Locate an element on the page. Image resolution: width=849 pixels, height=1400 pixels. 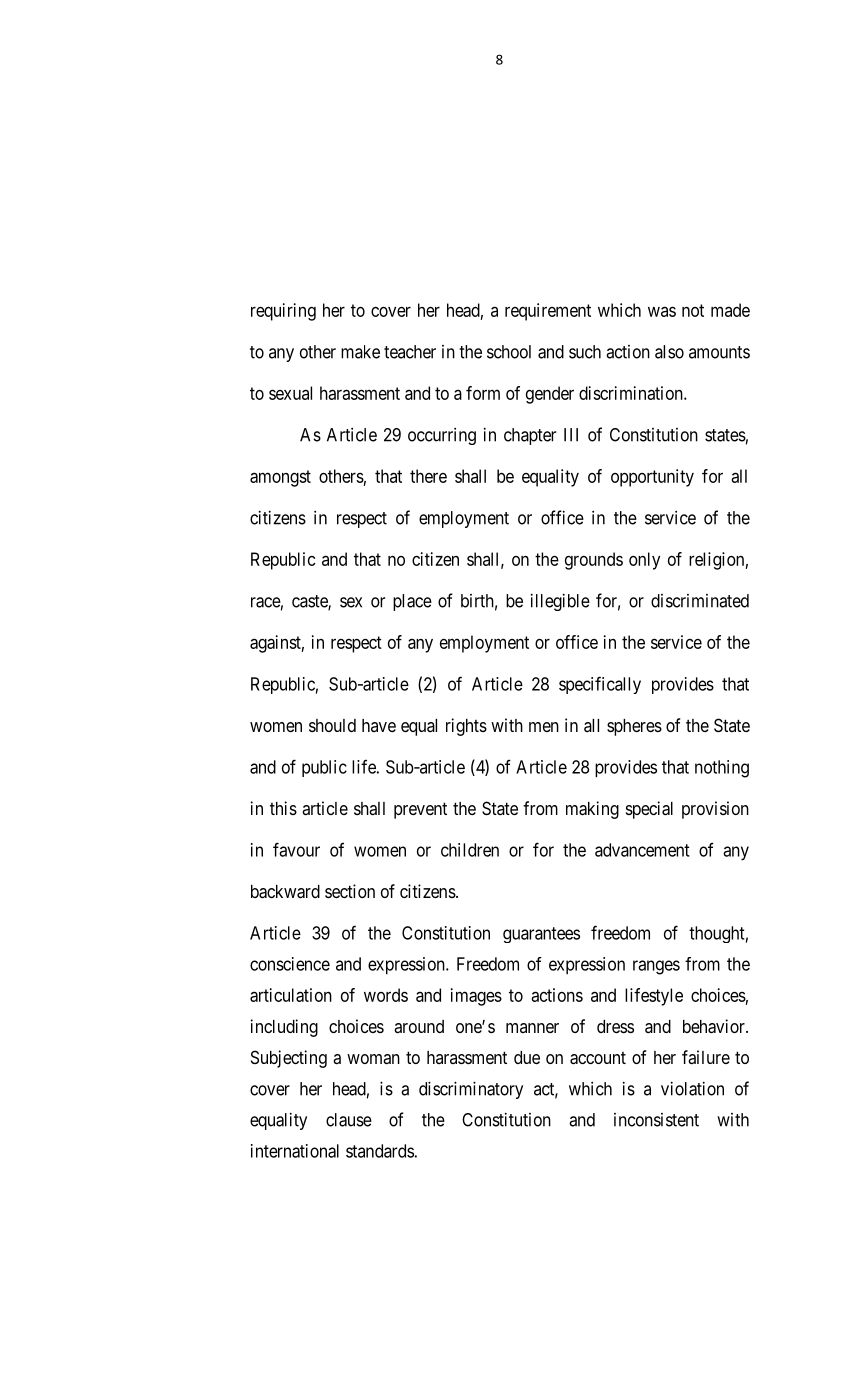
also is located at coordinates (669, 352).
